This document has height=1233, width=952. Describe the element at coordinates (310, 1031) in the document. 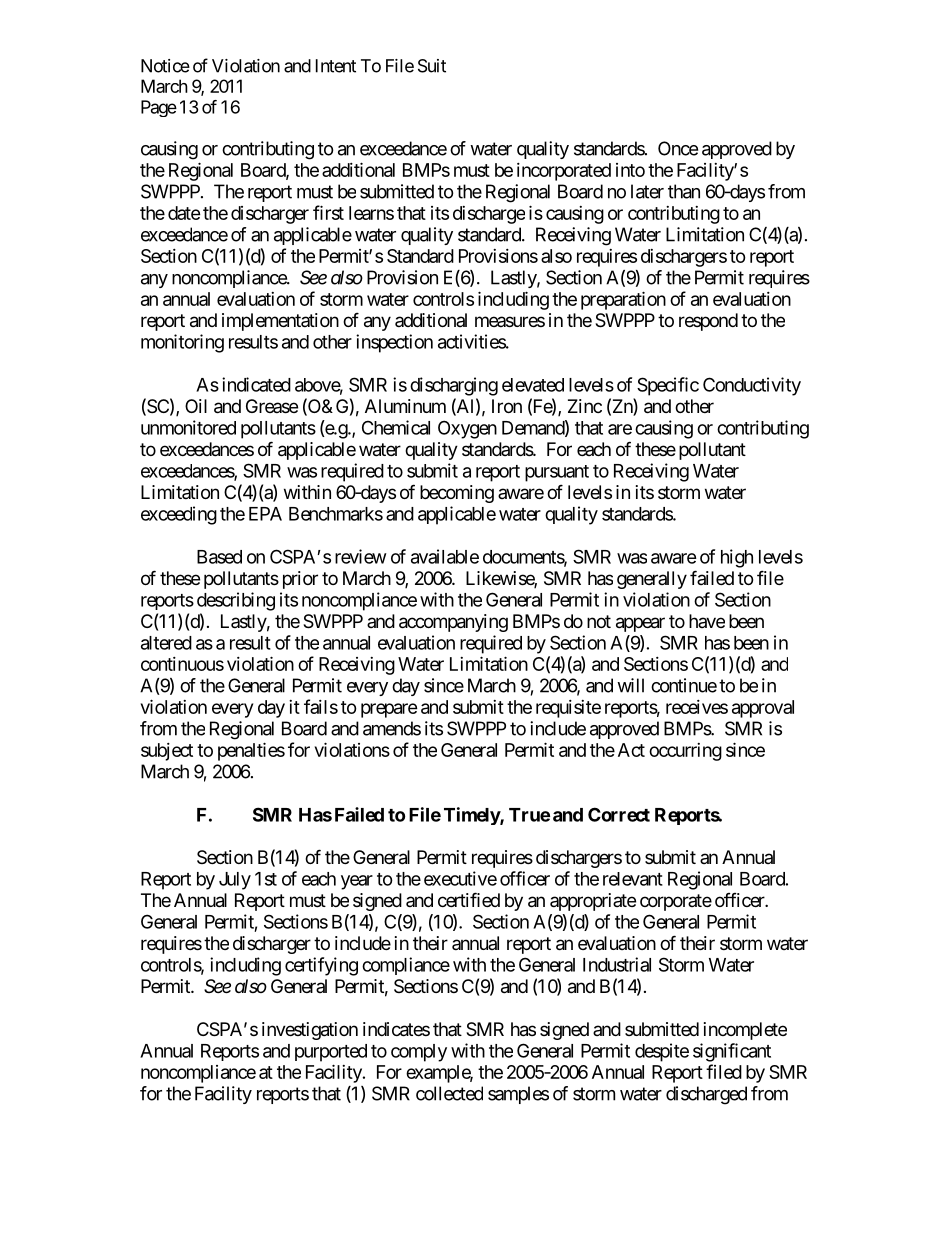

I see `investigation` at that location.
